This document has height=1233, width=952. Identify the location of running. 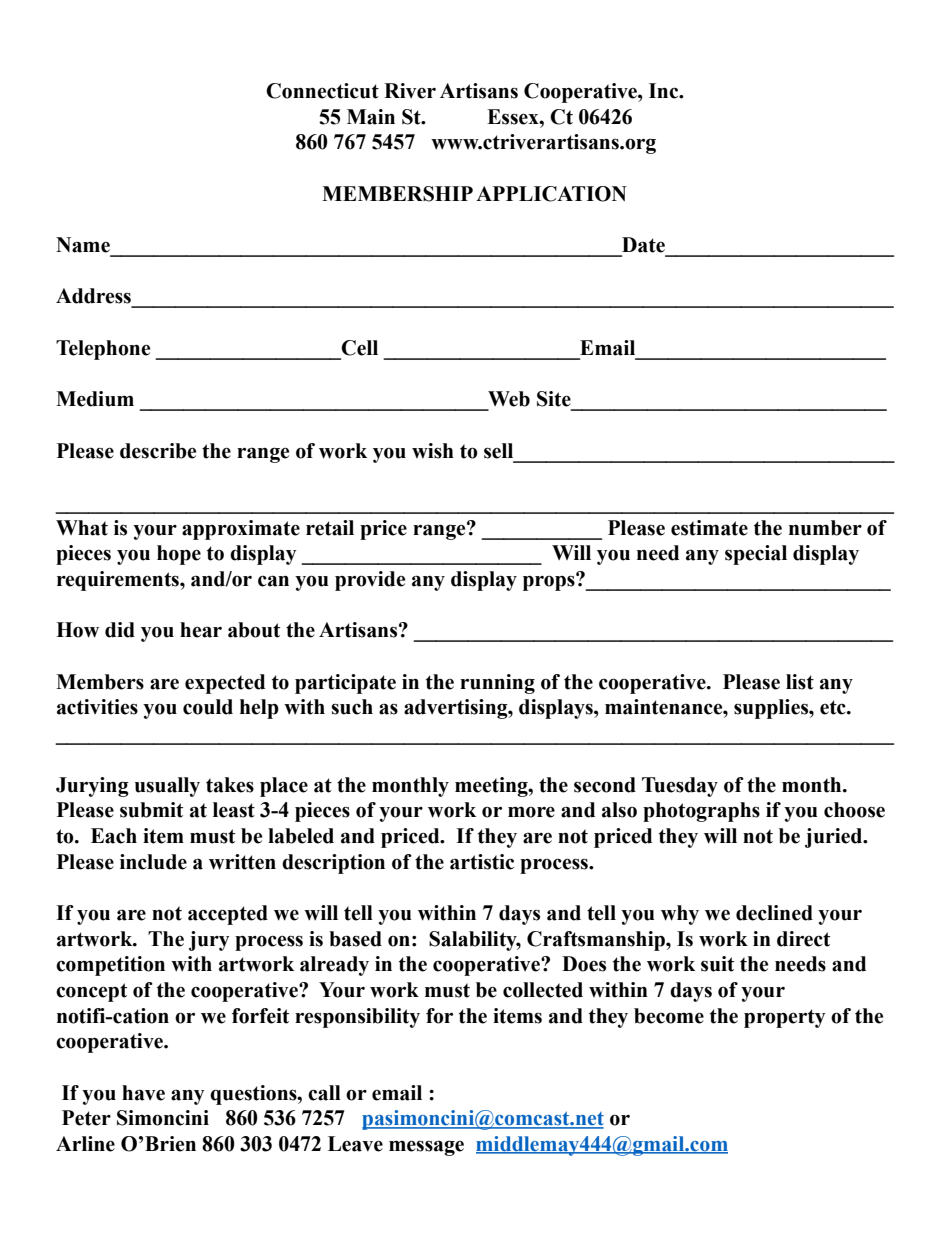
(497, 684).
